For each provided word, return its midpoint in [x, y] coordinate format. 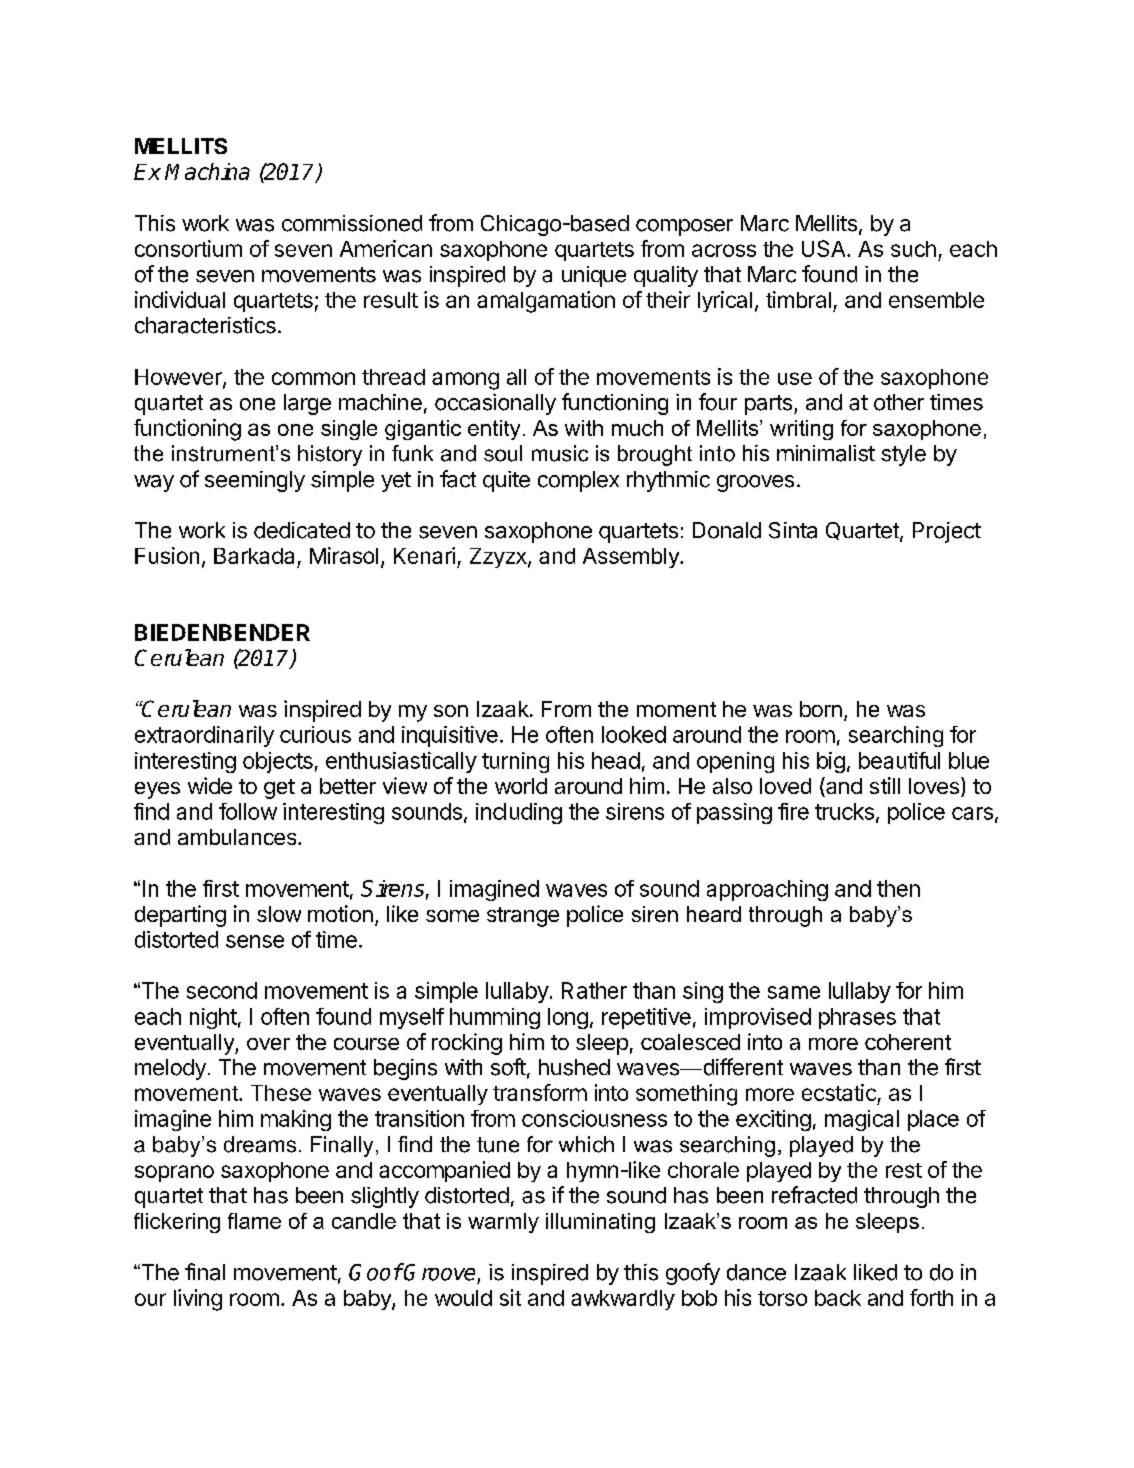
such [913, 249]
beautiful [899, 760]
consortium [188, 248]
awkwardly [623, 1300]
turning [515, 762]
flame [254, 1221]
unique [594, 276]
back [838, 1298]
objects [278, 762]
